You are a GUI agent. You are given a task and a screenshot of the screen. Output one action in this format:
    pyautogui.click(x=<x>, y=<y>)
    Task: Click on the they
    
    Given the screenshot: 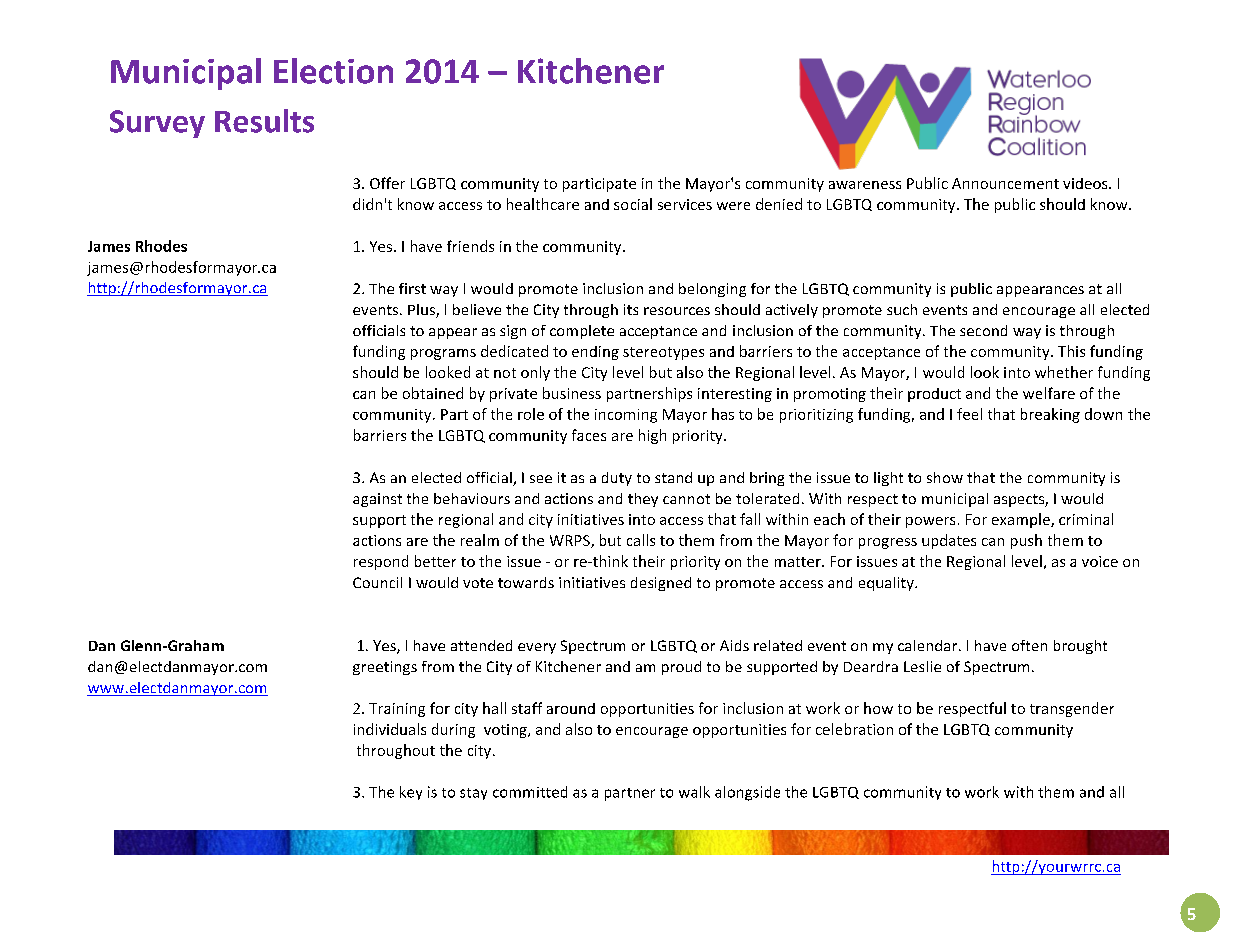 What is the action you would take?
    pyautogui.click(x=643, y=500)
